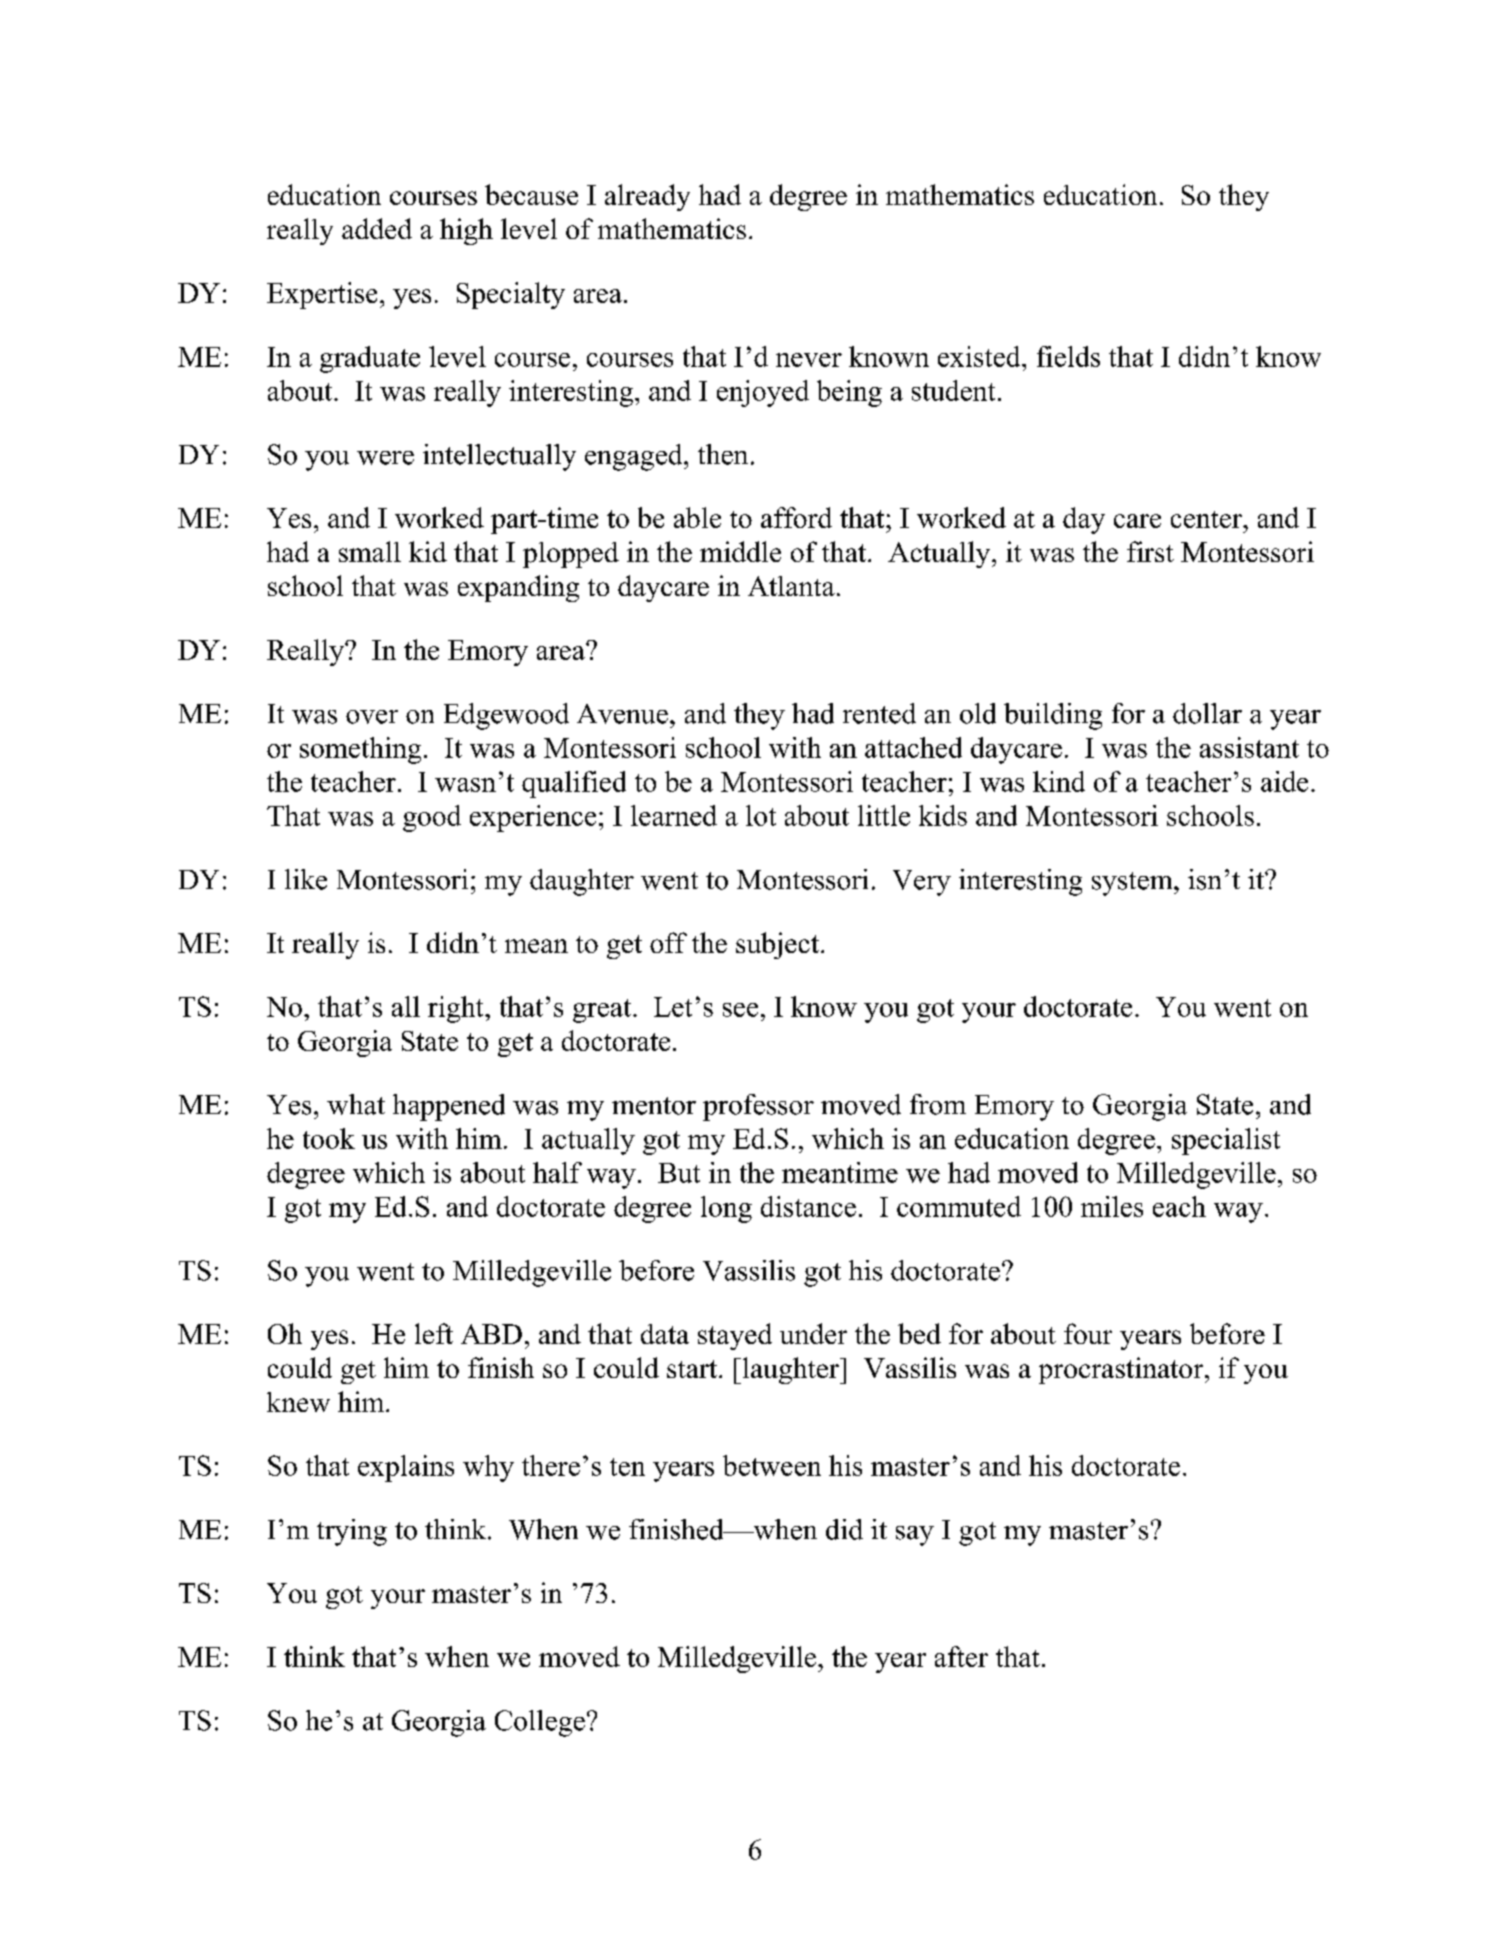  What do you see at coordinates (434, 1333) in the screenshot?
I see `left` at bounding box center [434, 1333].
